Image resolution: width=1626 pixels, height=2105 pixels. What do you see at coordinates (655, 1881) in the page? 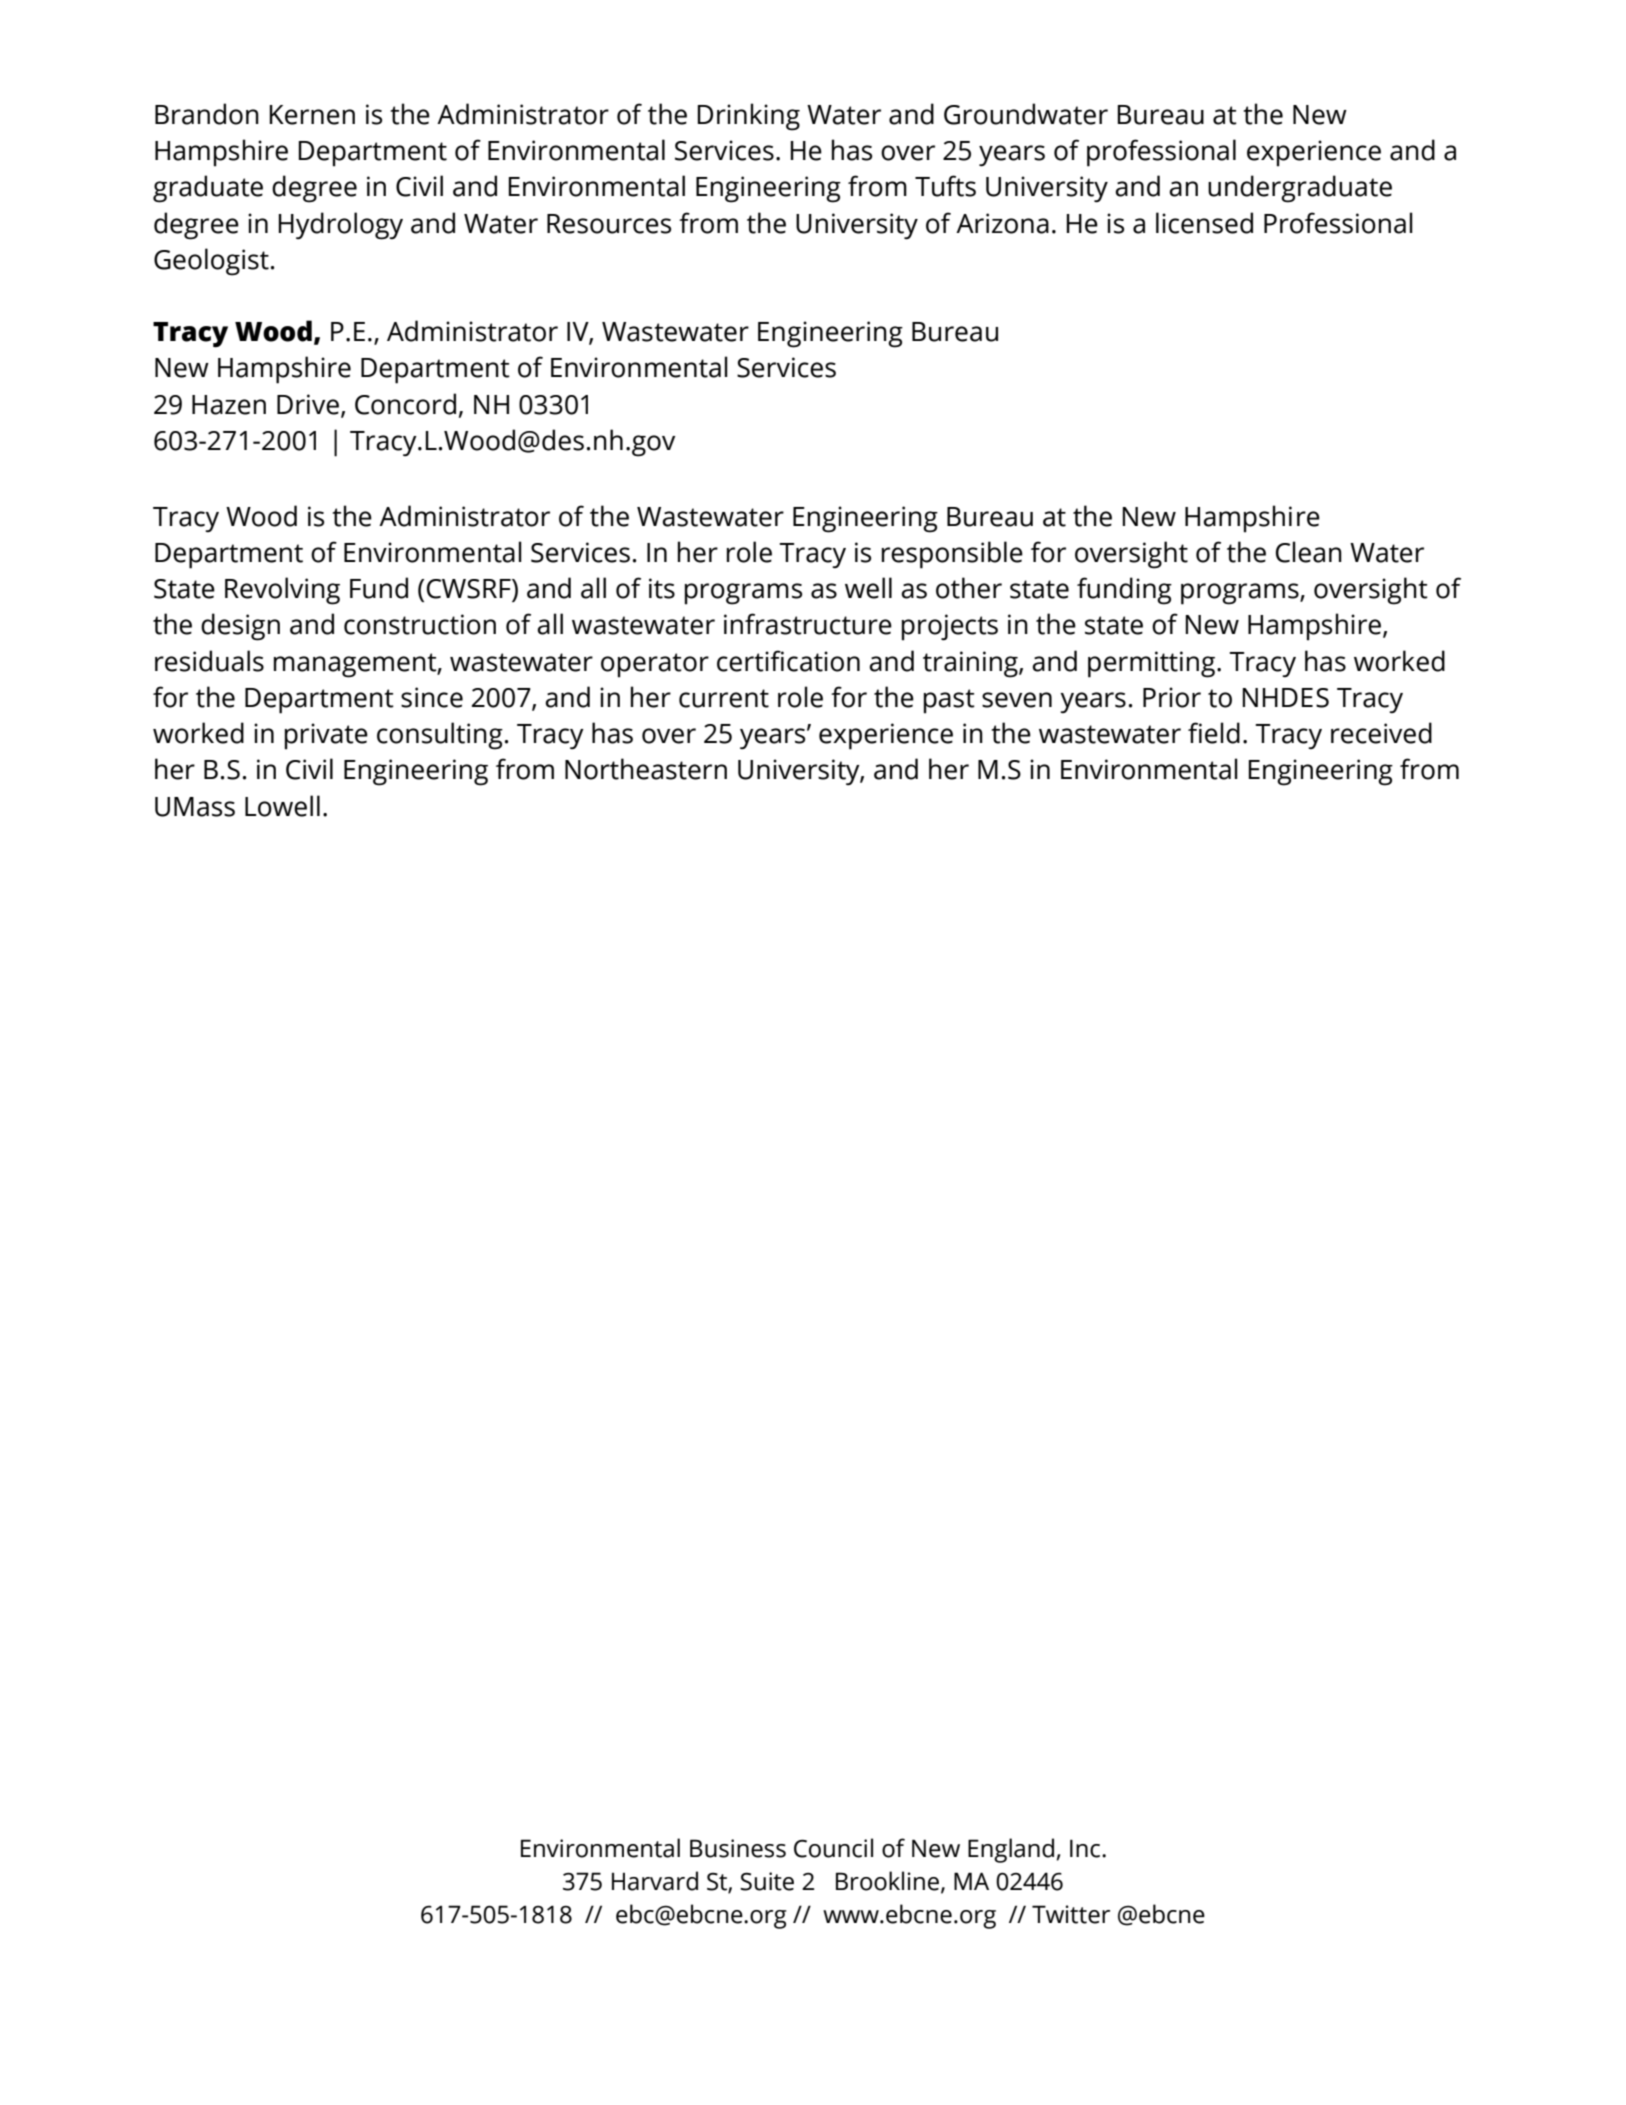
I see `Harvard` at bounding box center [655, 1881].
